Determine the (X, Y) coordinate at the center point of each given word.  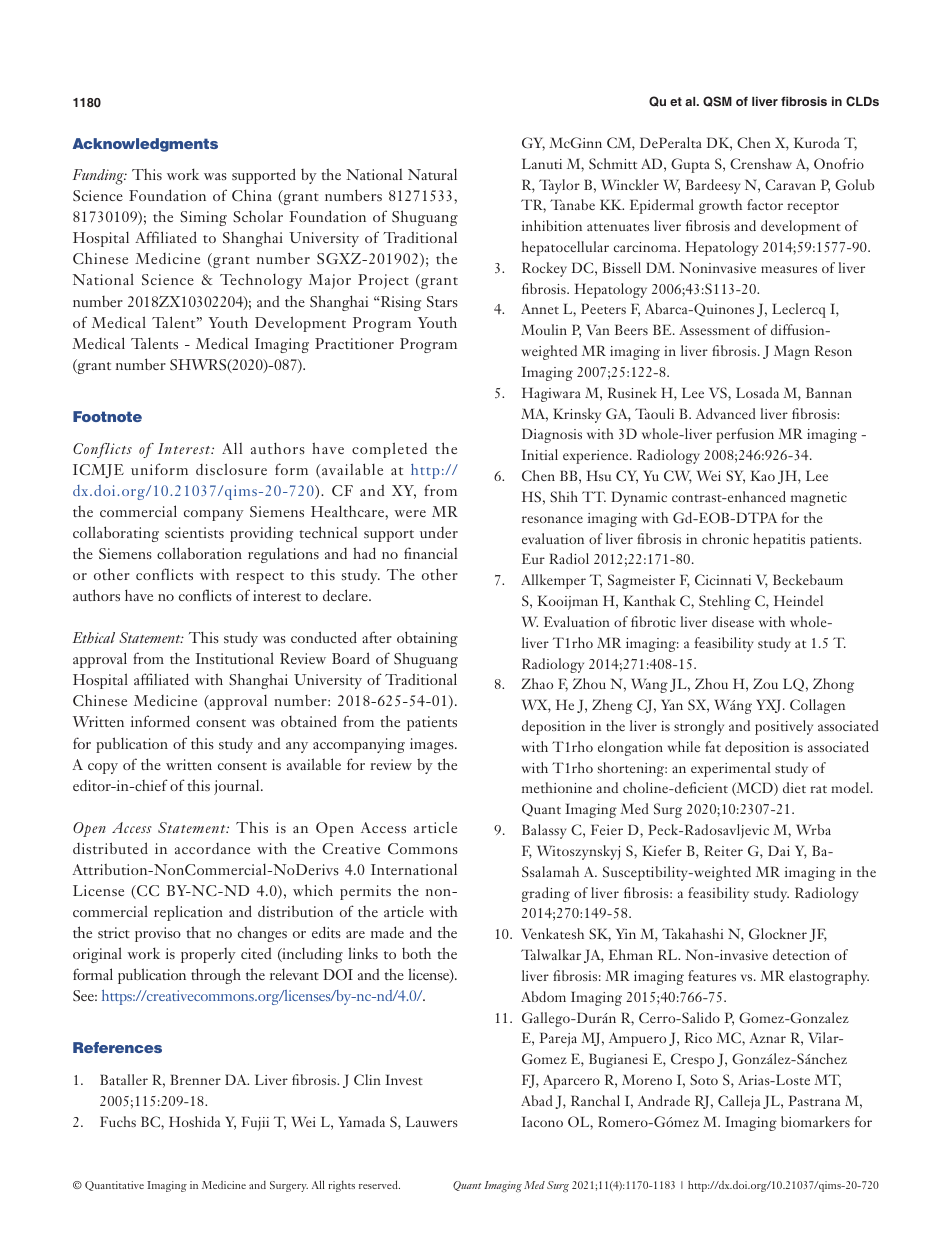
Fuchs (118, 1121)
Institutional (235, 658)
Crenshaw (761, 163)
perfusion (745, 435)
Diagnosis (552, 435)
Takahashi (692, 933)
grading (546, 894)
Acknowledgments (145, 145)
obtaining (427, 639)
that (198, 932)
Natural (432, 174)
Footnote (107, 416)
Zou (765, 683)
